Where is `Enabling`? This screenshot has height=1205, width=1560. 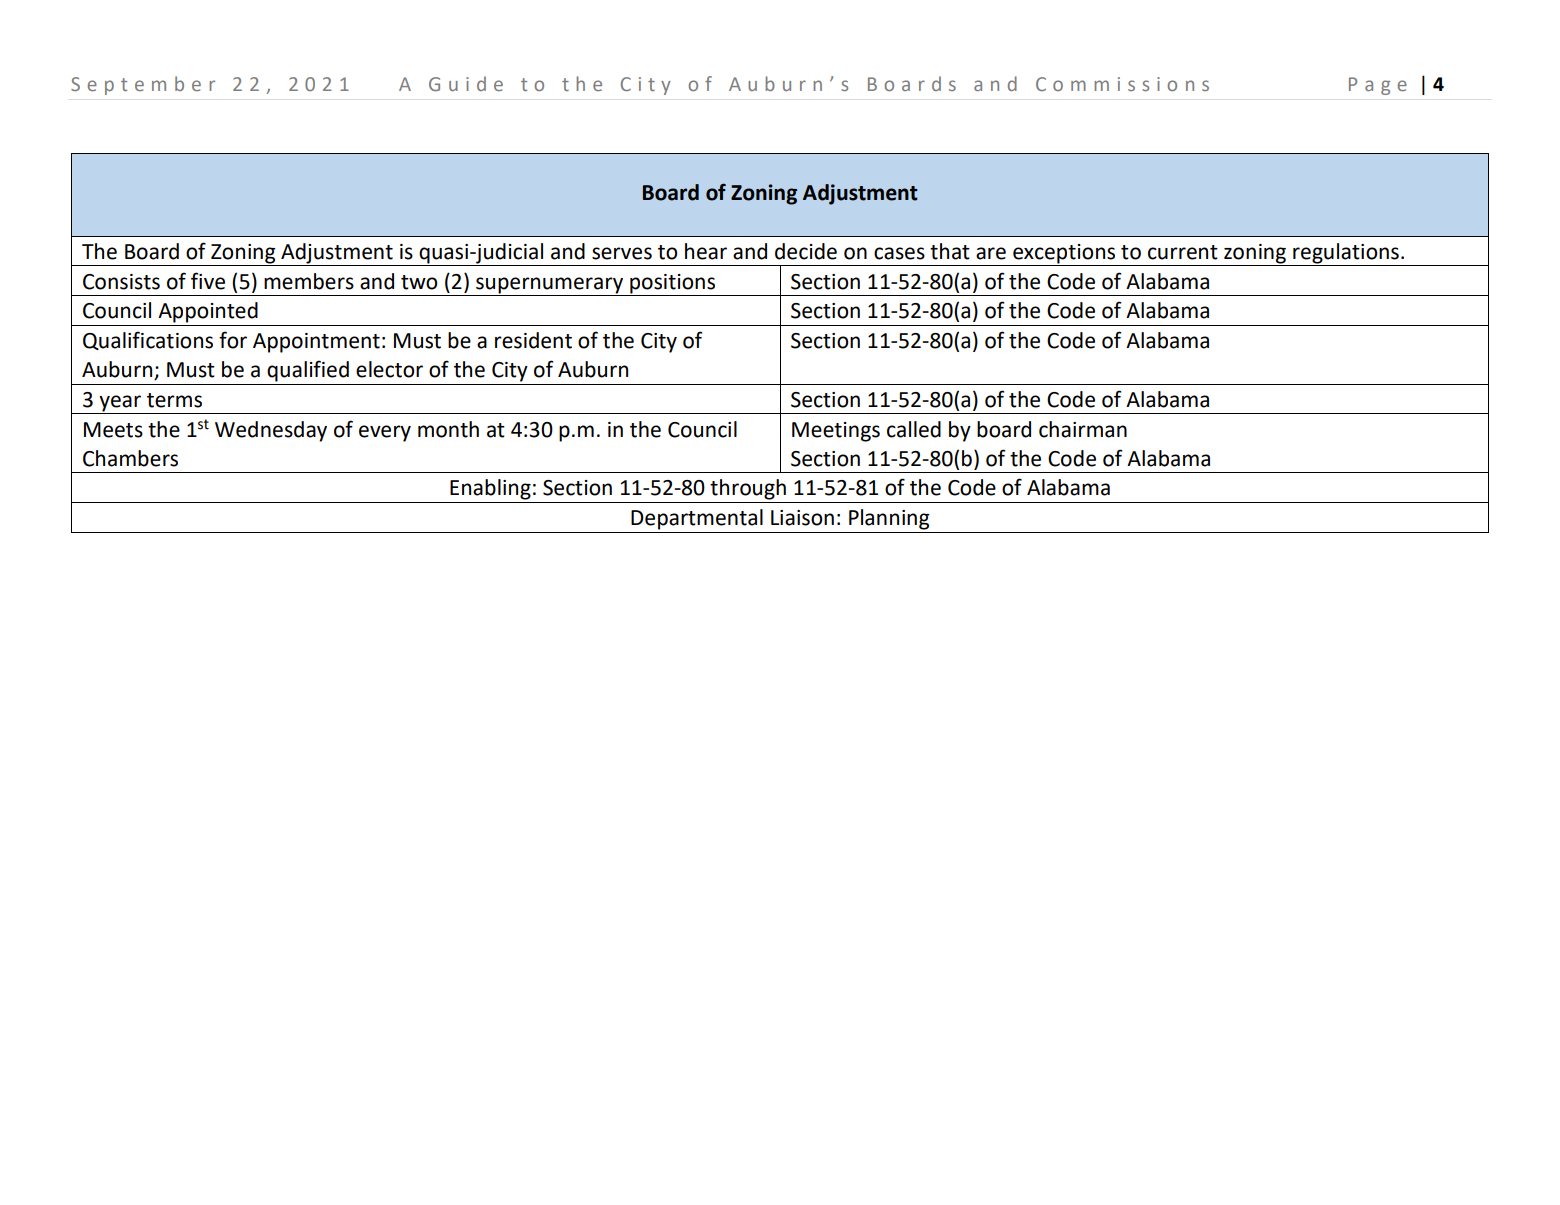
Enabling is located at coordinates (490, 489).
